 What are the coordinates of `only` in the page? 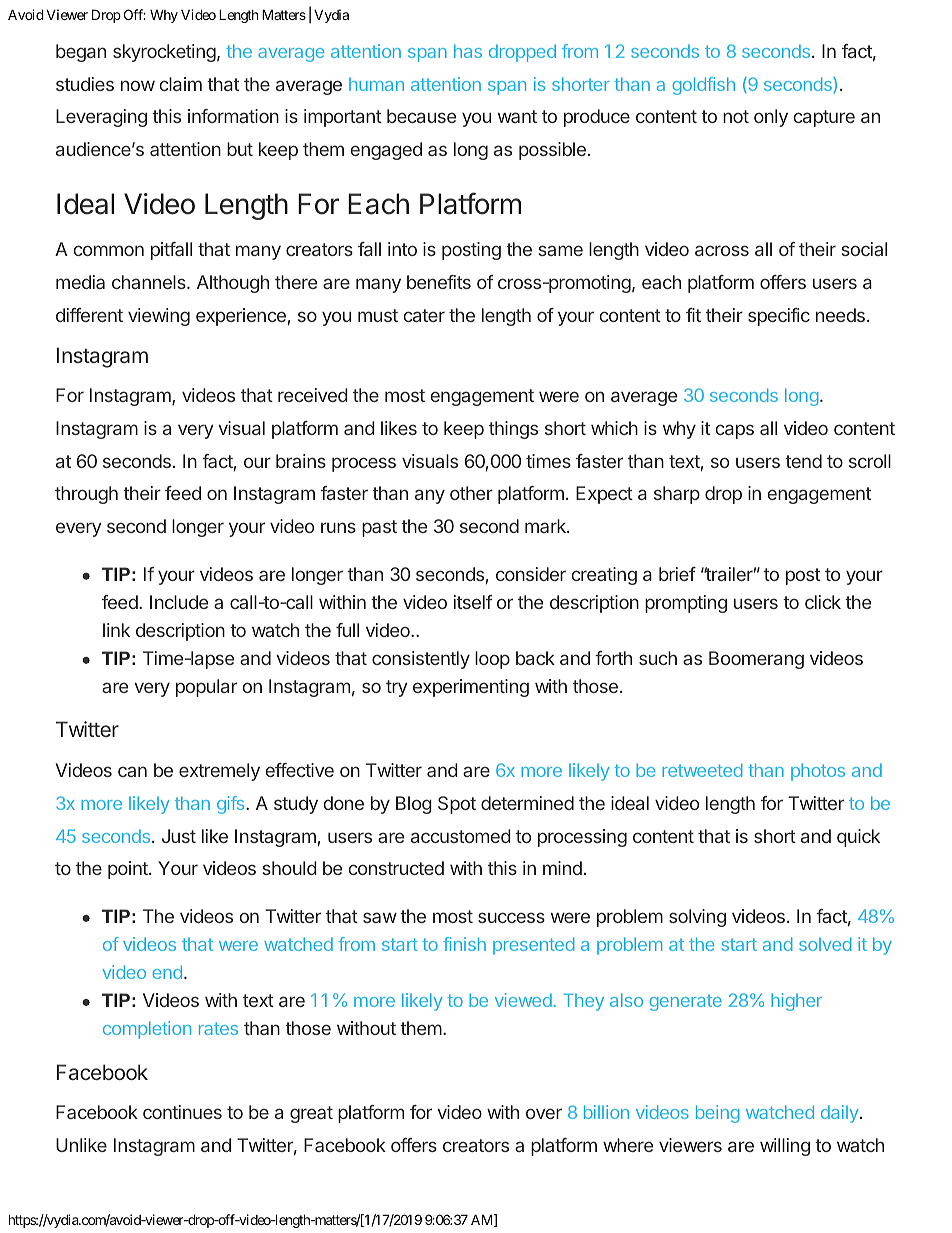 It's located at (771, 118).
